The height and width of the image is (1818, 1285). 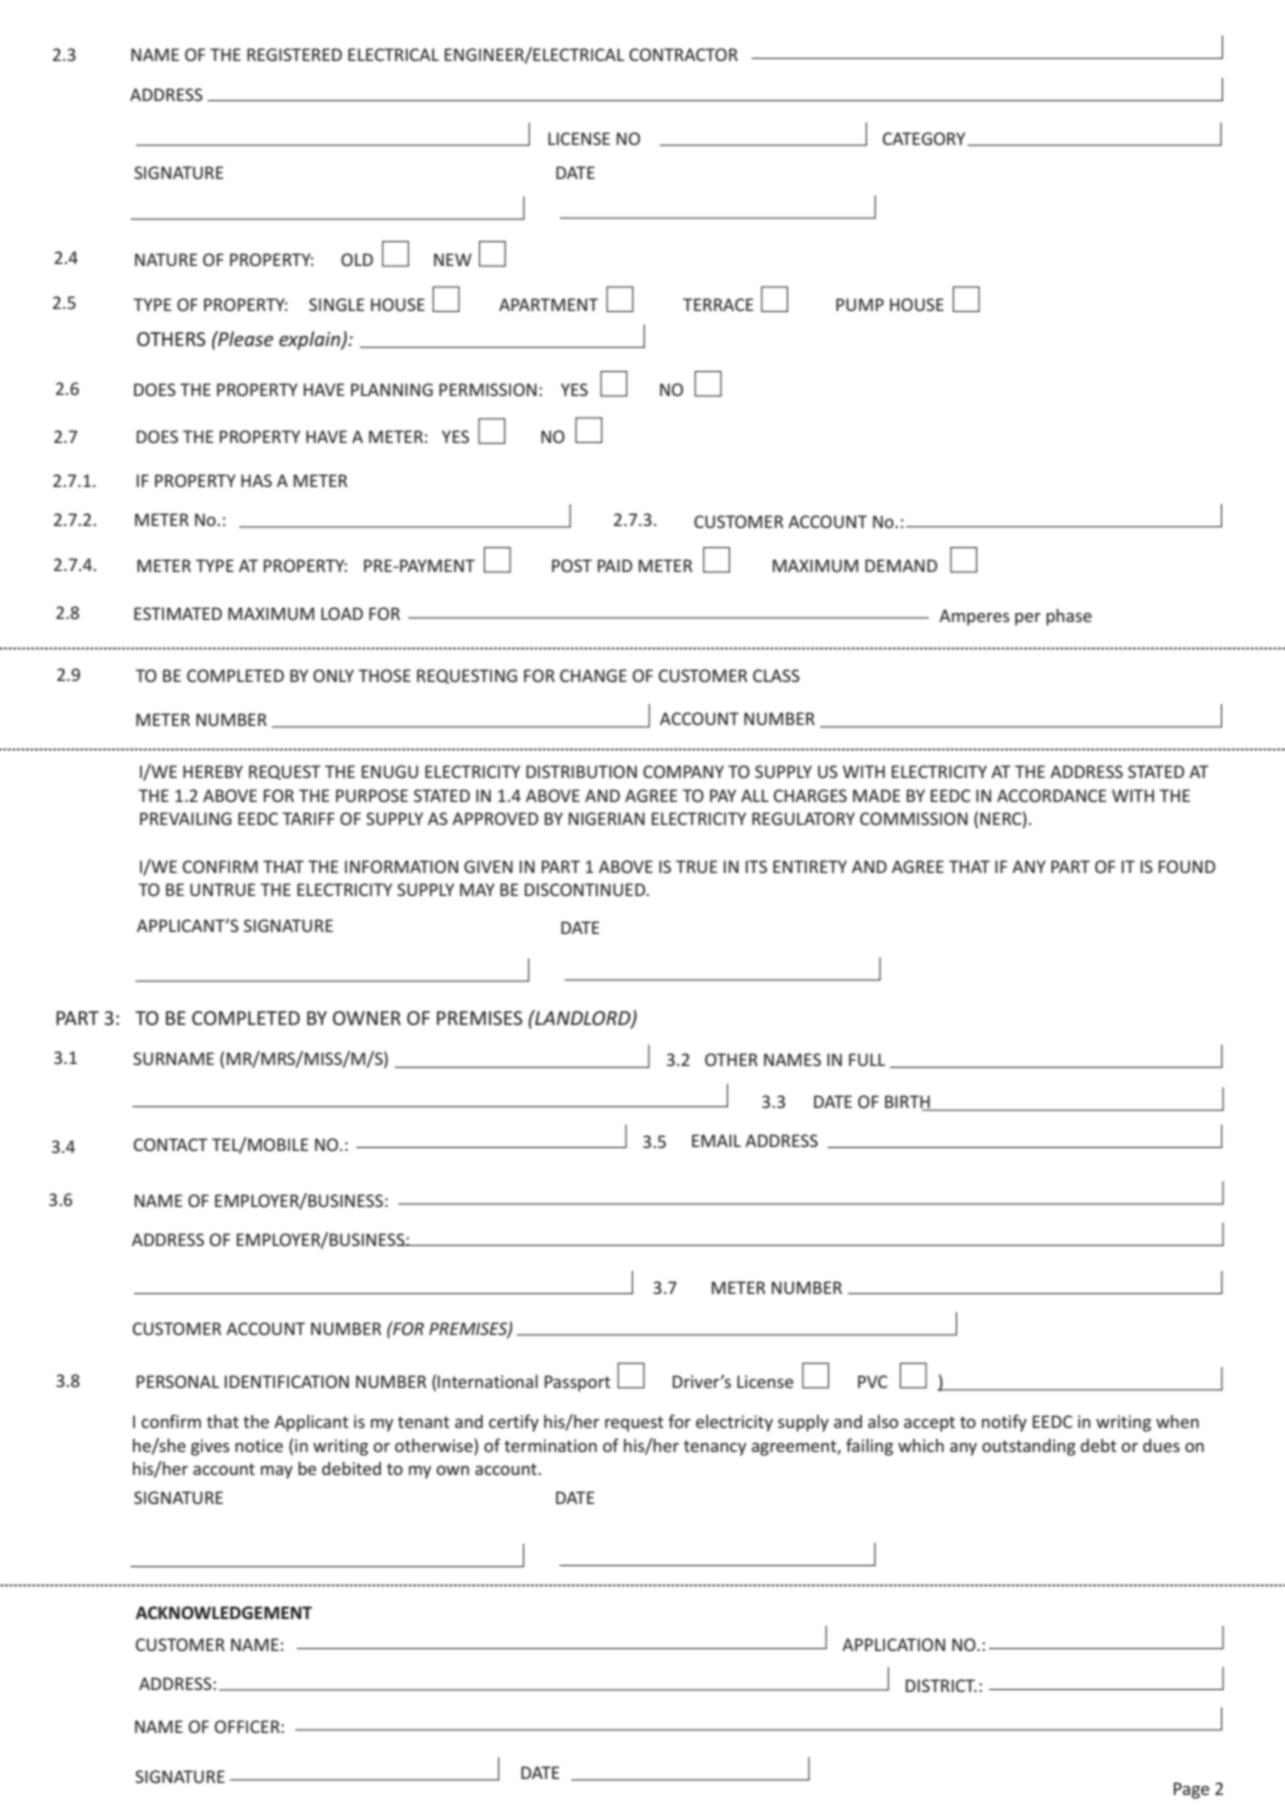 I want to click on ITS, so click(x=756, y=866).
